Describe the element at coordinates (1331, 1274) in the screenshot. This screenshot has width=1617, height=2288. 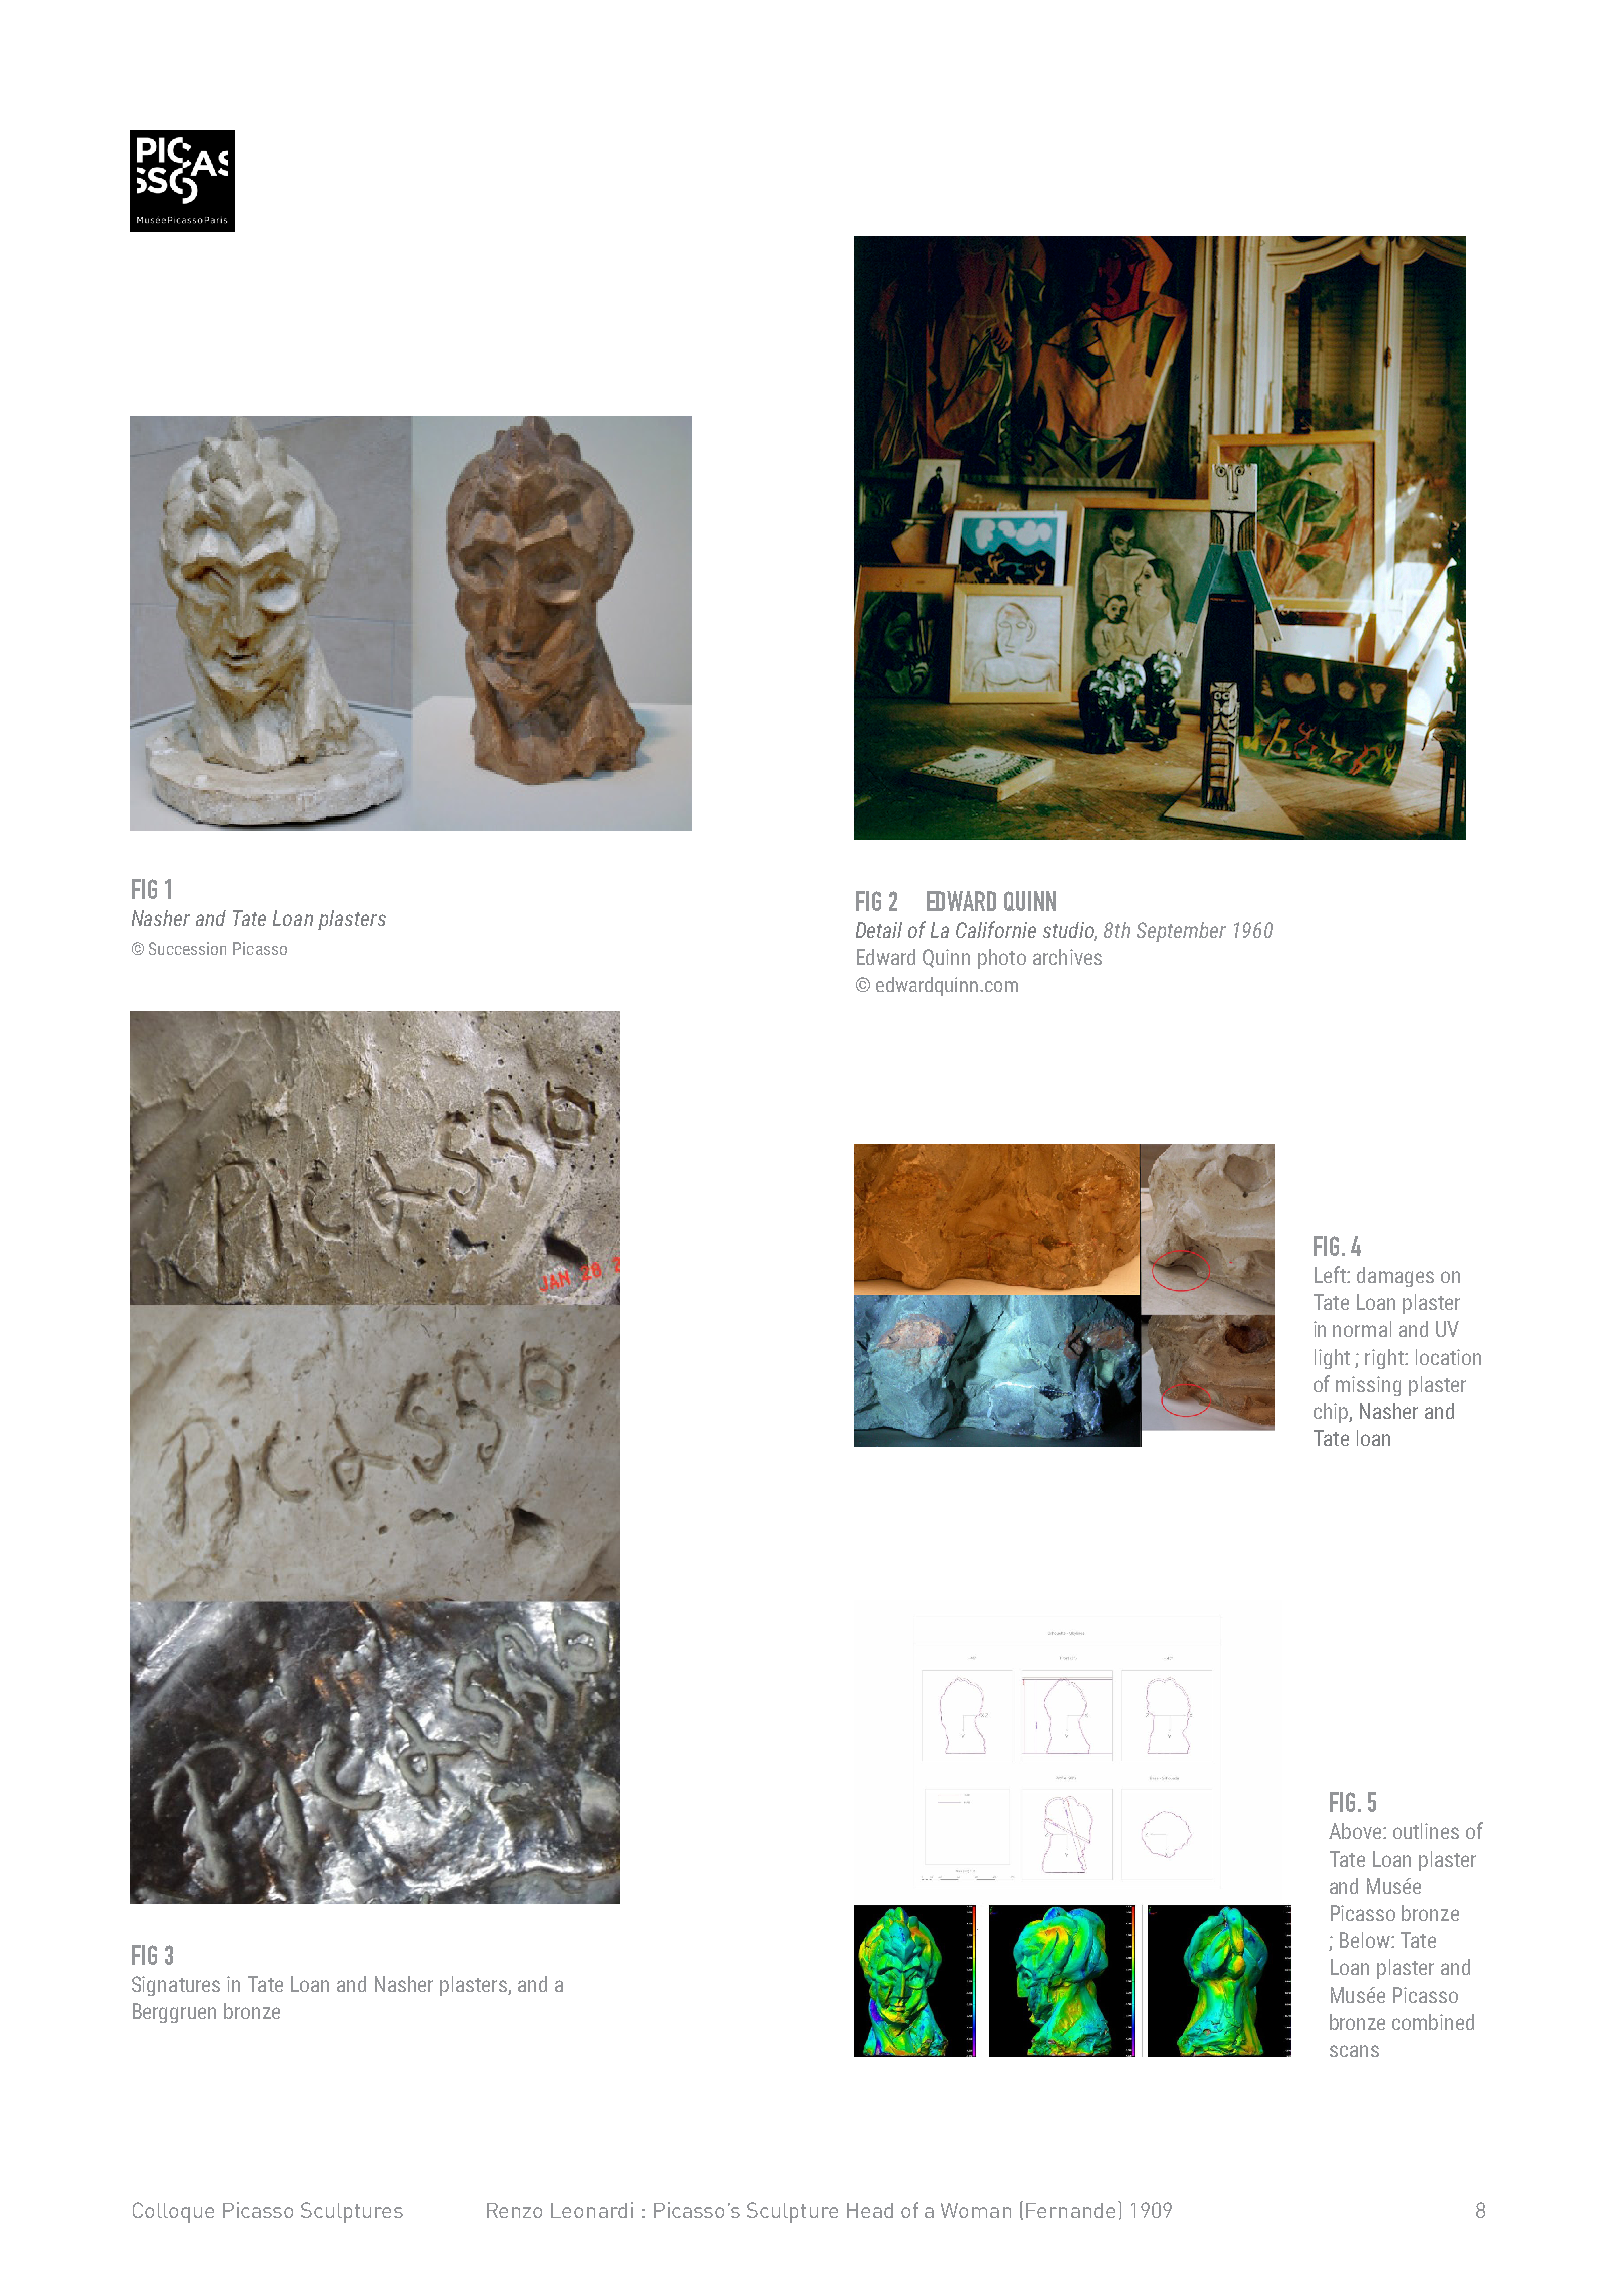
I see `Left` at that location.
